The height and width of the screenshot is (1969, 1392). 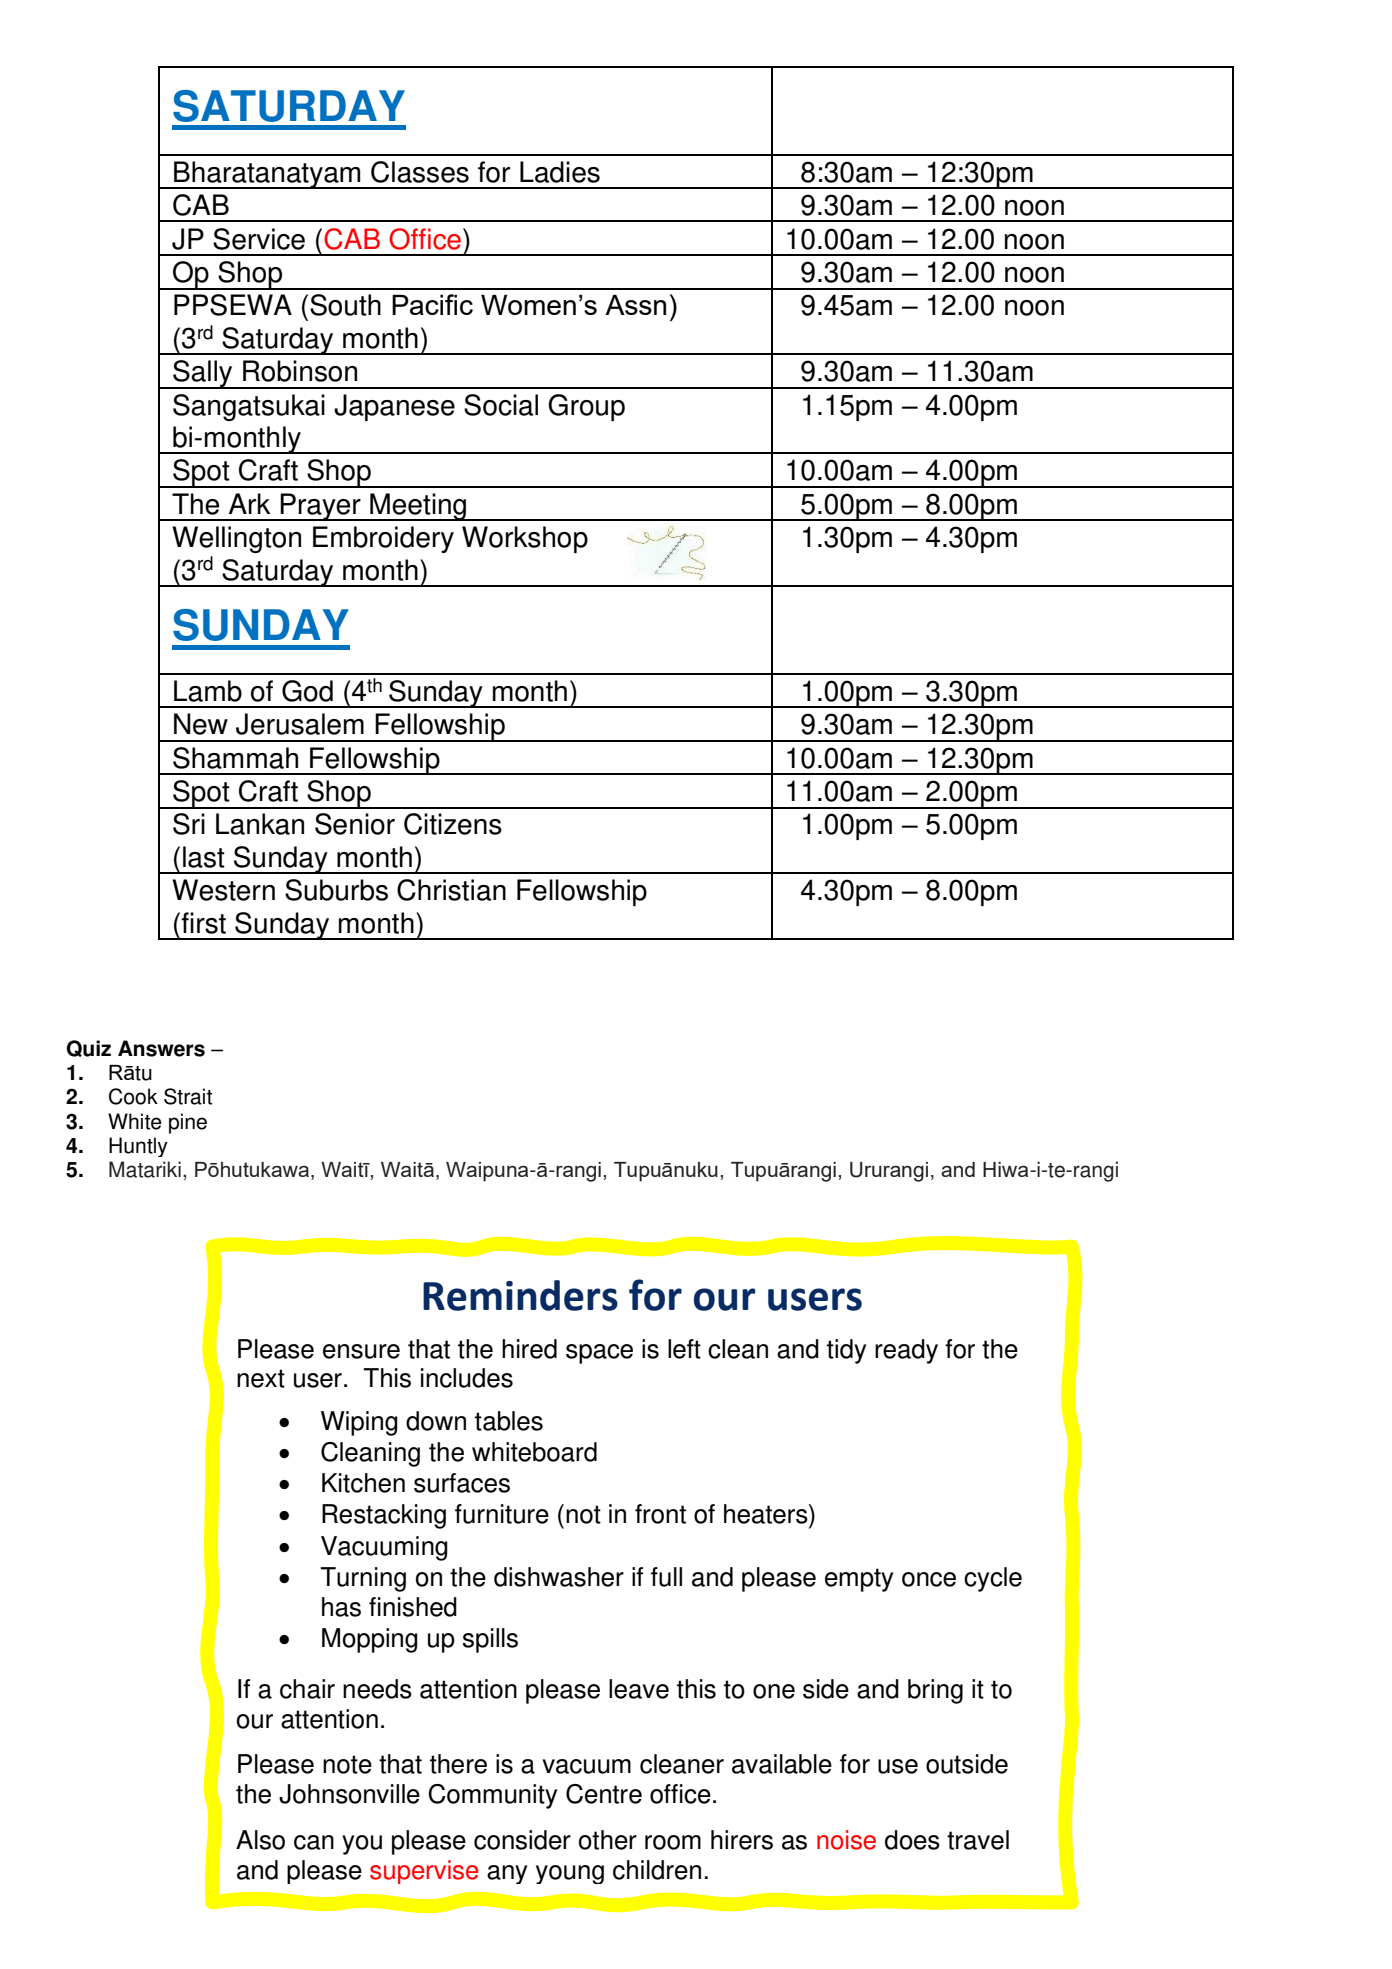 What do you see at coordinates (635, 304) in the screenshot?
I see `Assn` at bounding box center [635, 304].
